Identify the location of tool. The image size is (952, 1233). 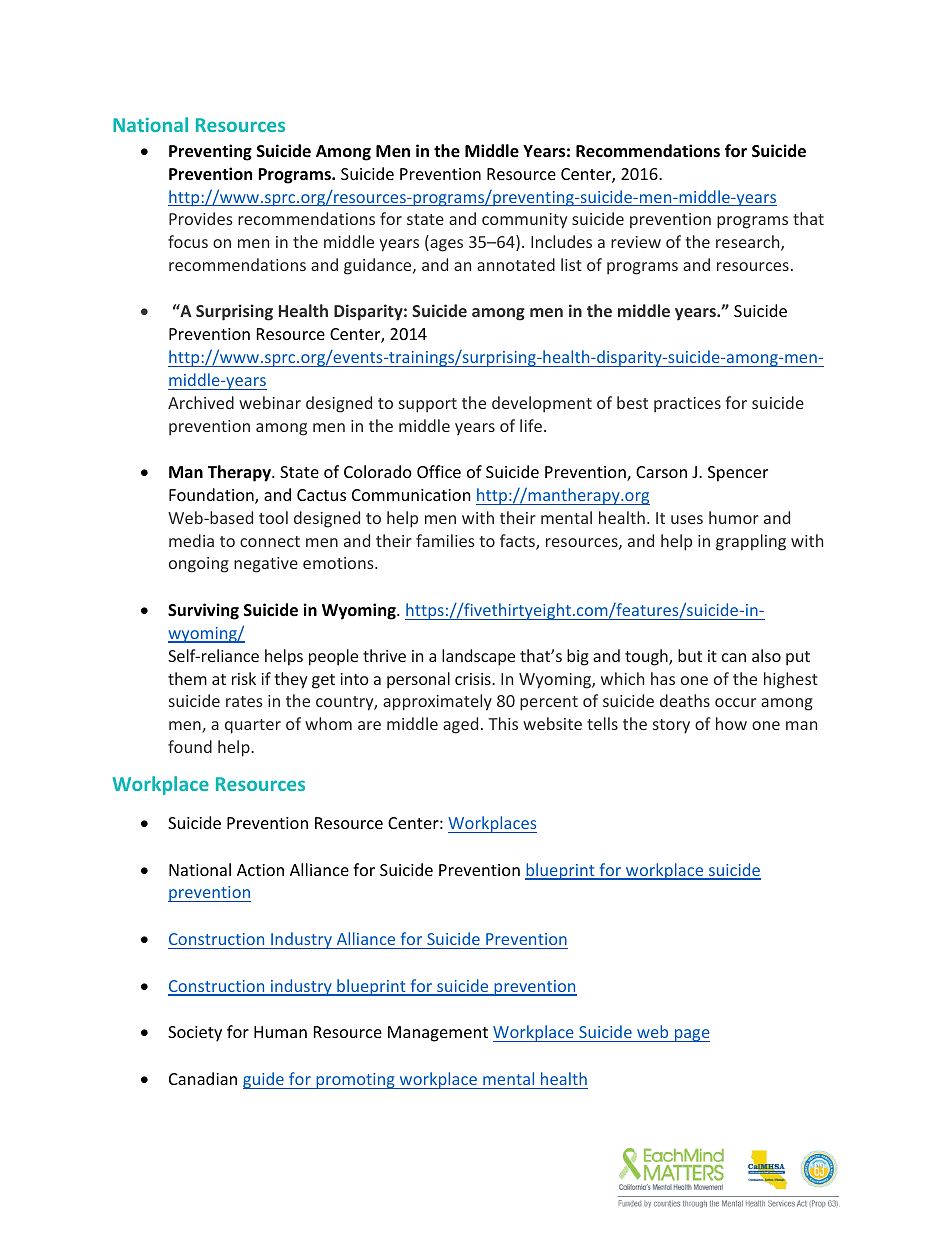
(273, 517).
